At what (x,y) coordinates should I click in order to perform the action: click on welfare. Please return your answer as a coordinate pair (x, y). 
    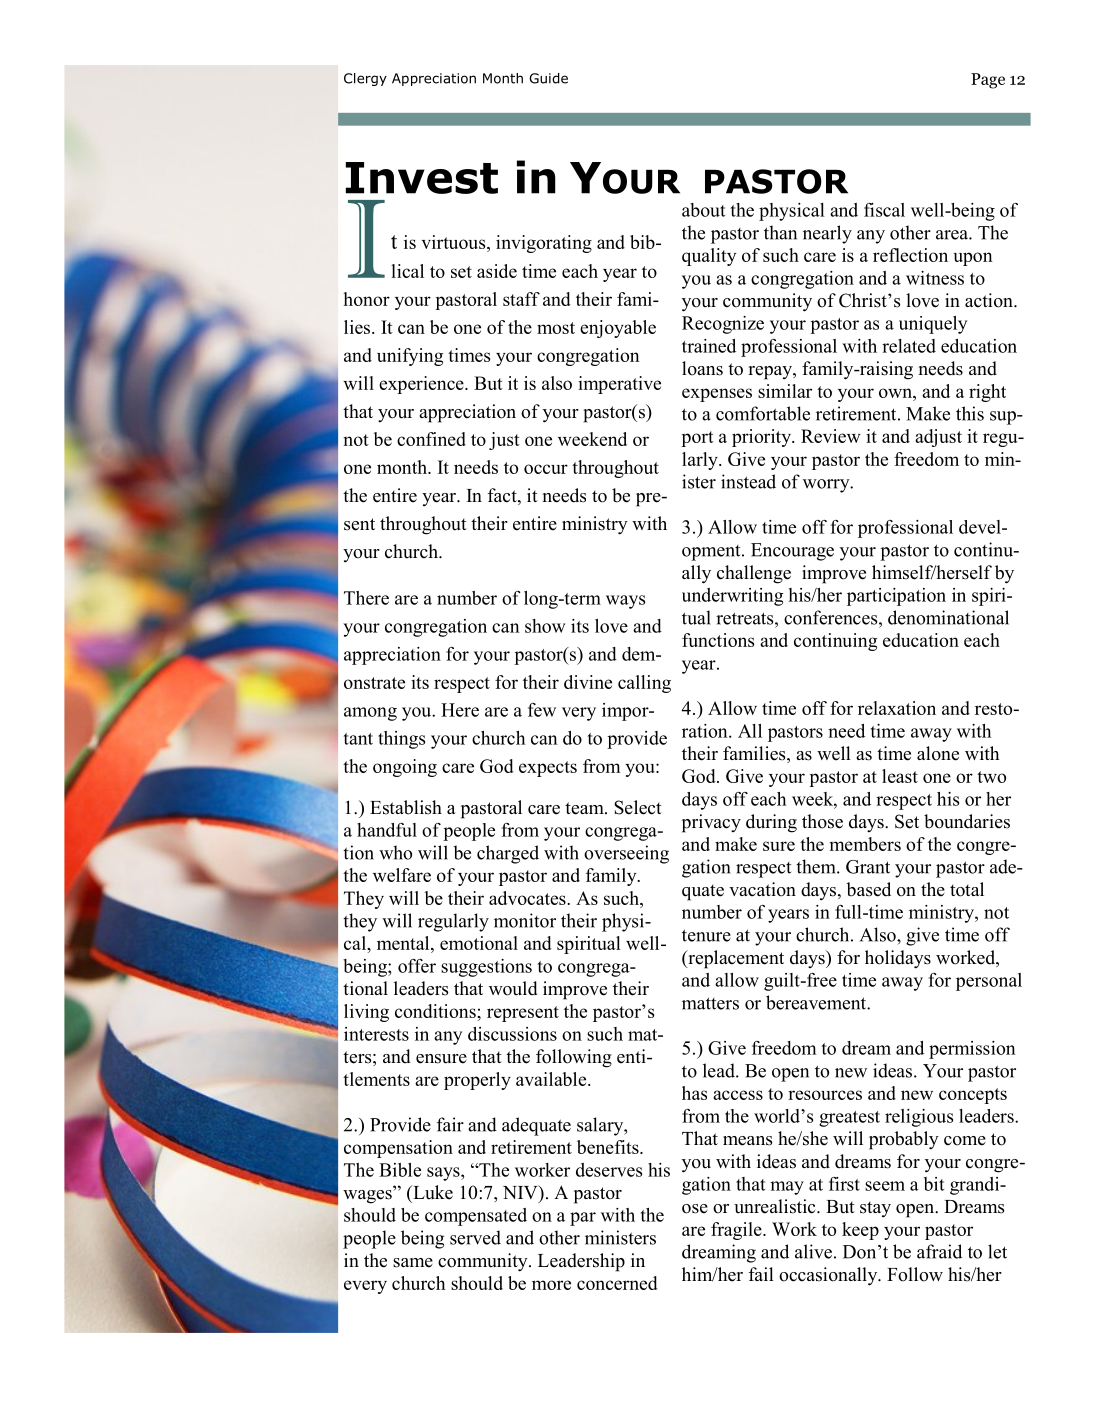
    Looking at the image, I should click on (402, 875).
